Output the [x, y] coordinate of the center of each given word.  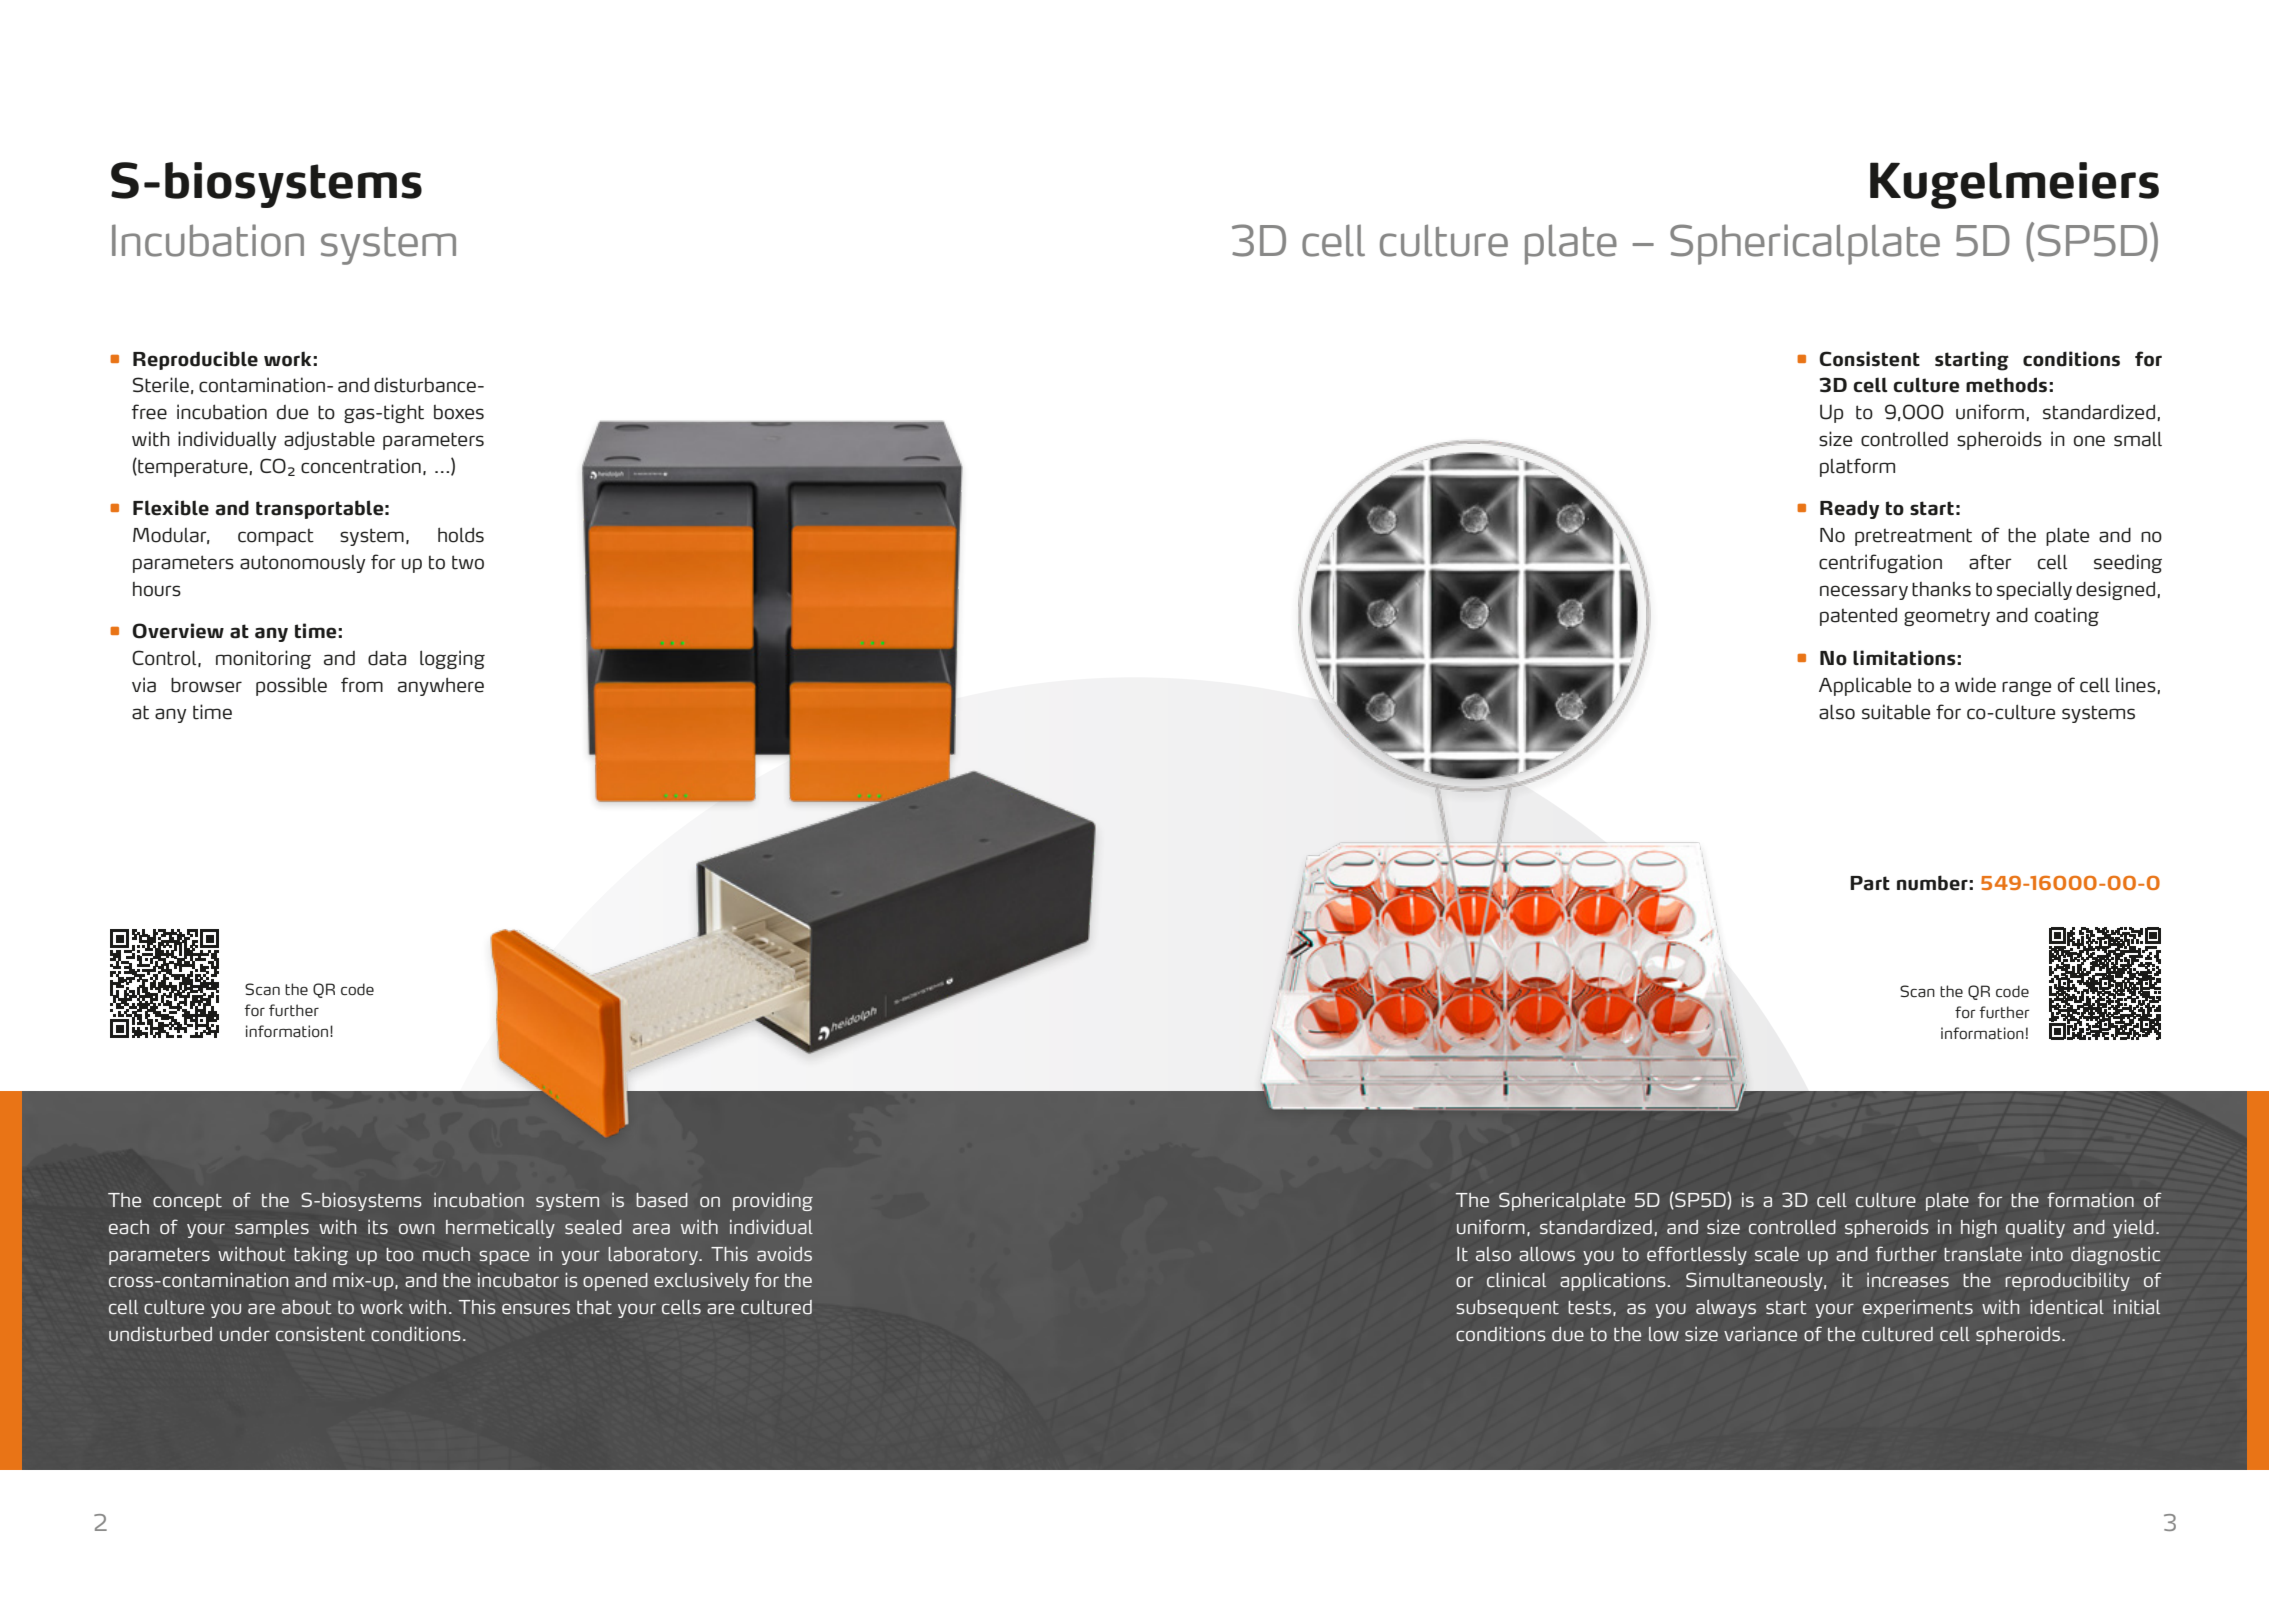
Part [1870, 883]
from [362, 685]
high [1979, 1229]
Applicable [1865, 686]
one [2089, 441]
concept [187, 1202]
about [307, 1307]
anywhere [441, 686]
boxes [459, 412]
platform [1857, 467]
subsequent [1507, 1309]
